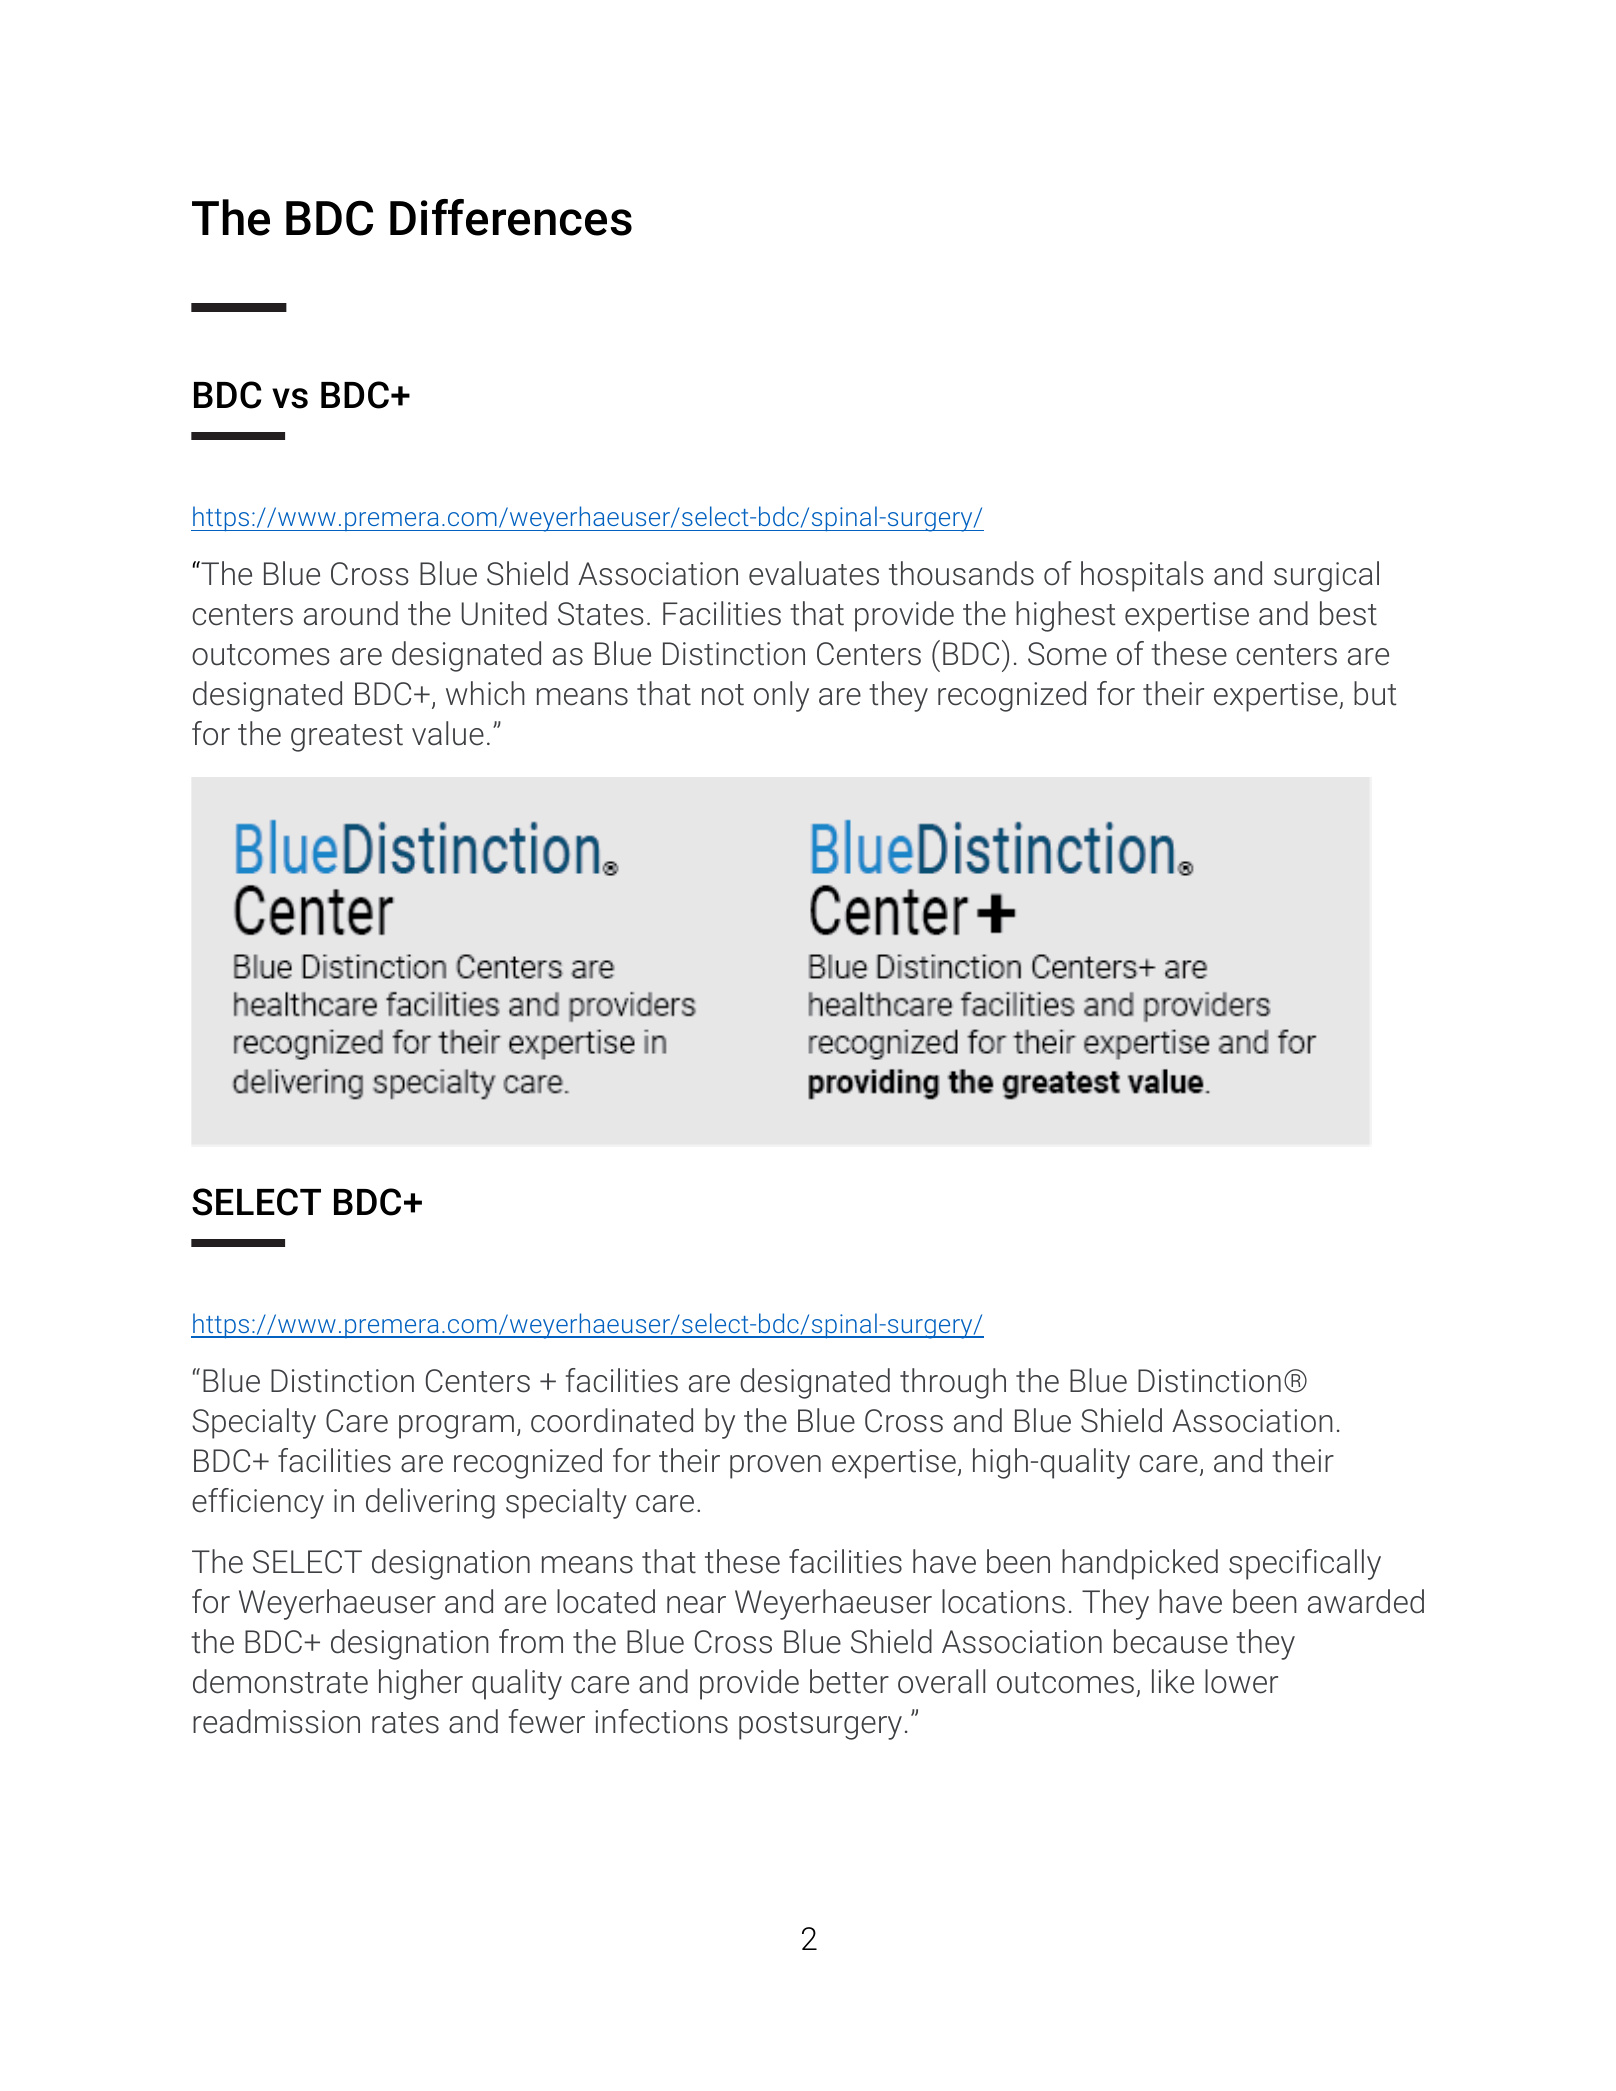 The height and width of the screenshot is (2091, 1616). Describe the element at coordinates (1375, 693) in the screenshot. I see `but` at that location.
